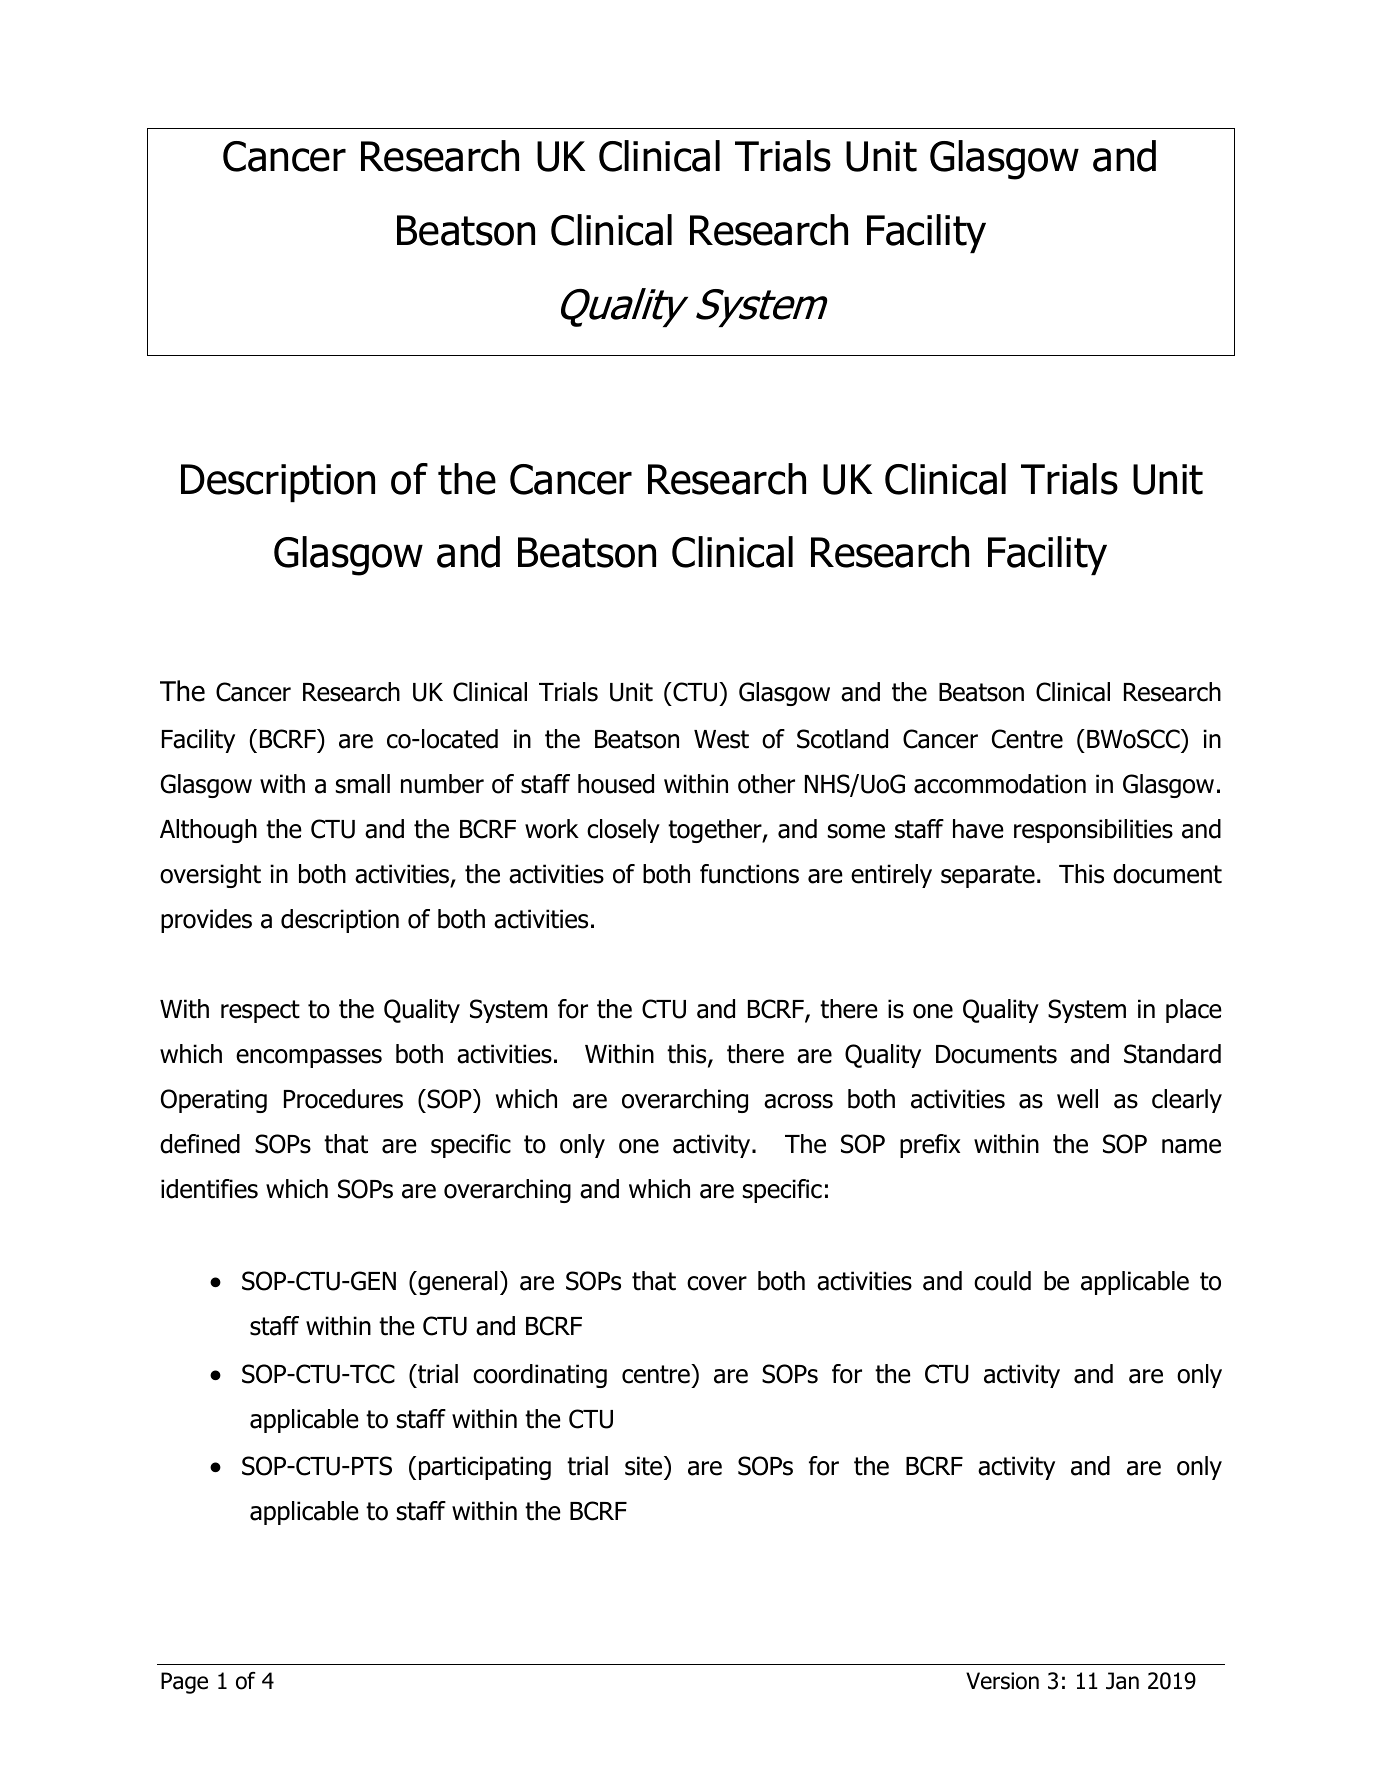  What do you see at coordinates (1002, 1281) in the image?
I see `could` at bounding box center [1002, 1281].
